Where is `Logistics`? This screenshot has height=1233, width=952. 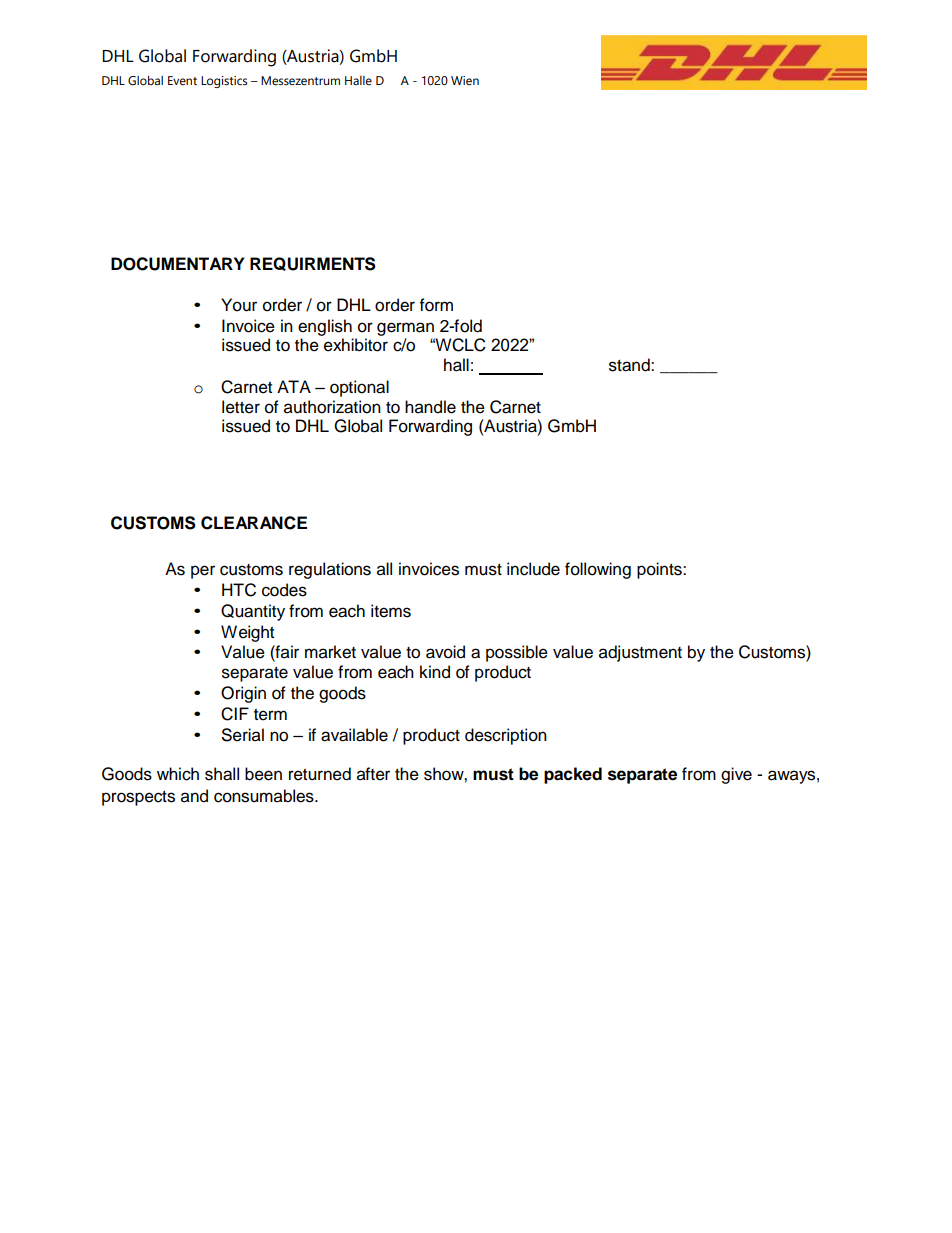
Logistics is located at coordinates (224, 82).
